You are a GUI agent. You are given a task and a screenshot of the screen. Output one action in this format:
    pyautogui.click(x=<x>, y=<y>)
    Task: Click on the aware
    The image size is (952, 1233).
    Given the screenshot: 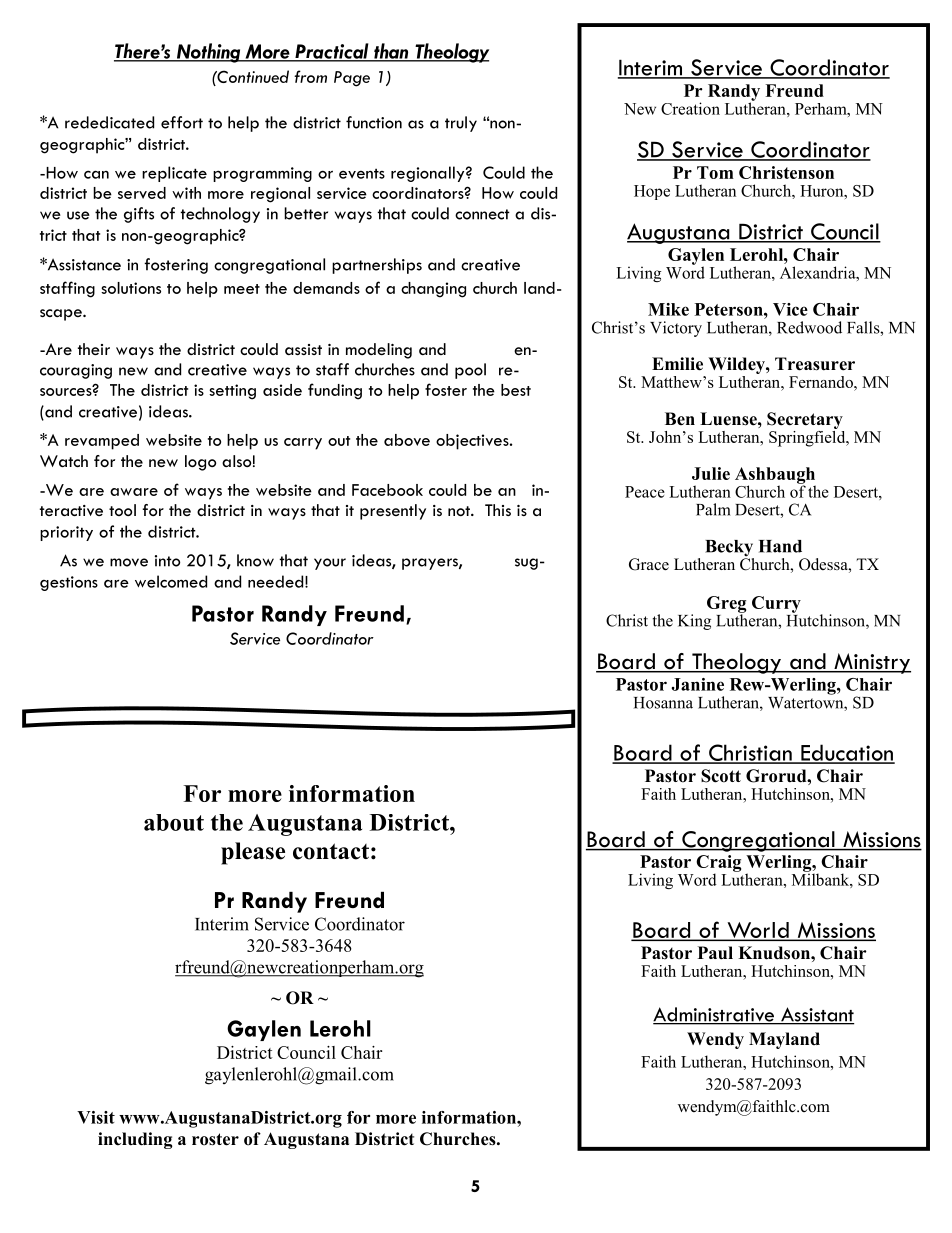 What is the action you would take?
    pyautogui.click(x=134, y=492)
